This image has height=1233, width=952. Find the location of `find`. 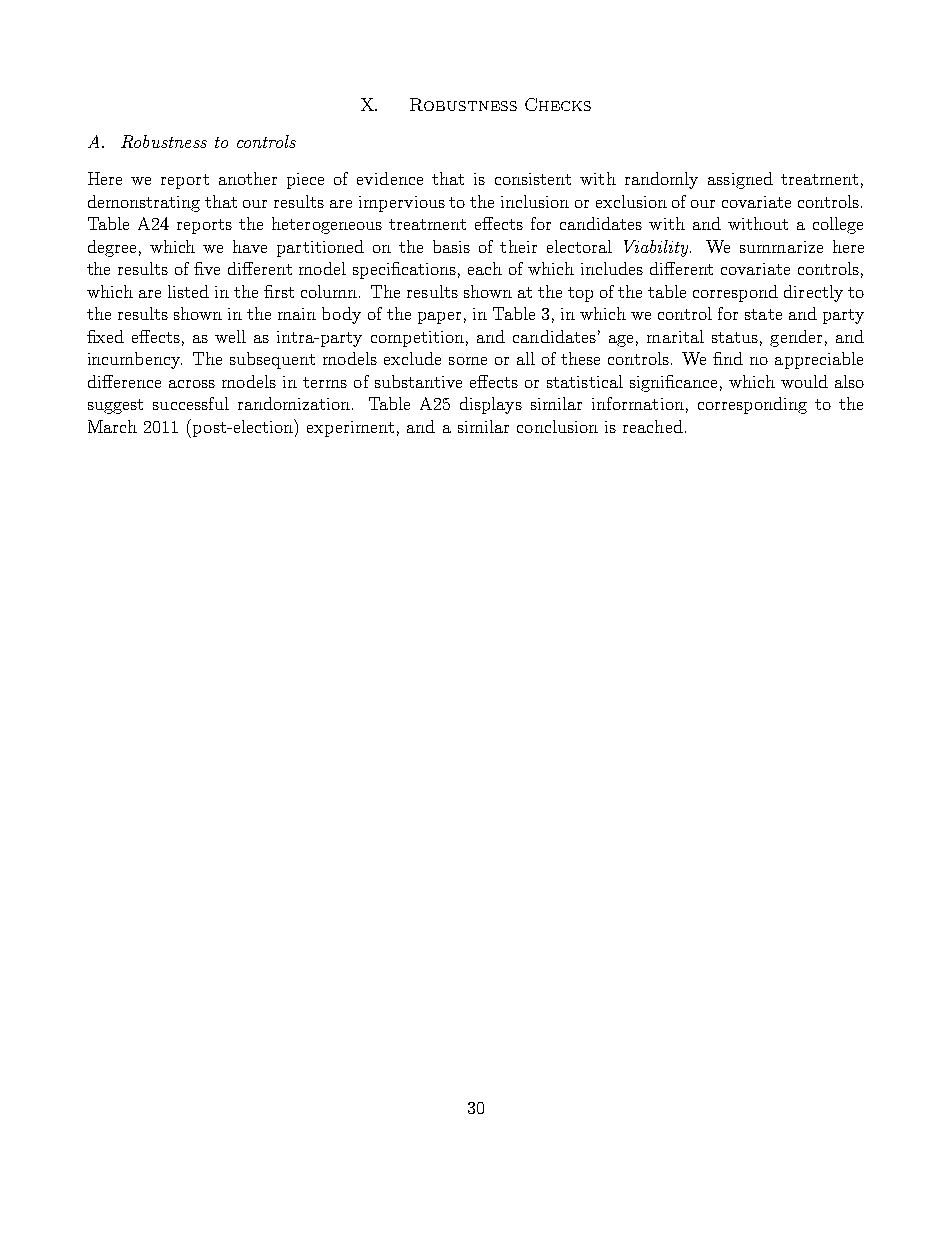

find is located at coordinates (728, 358).
